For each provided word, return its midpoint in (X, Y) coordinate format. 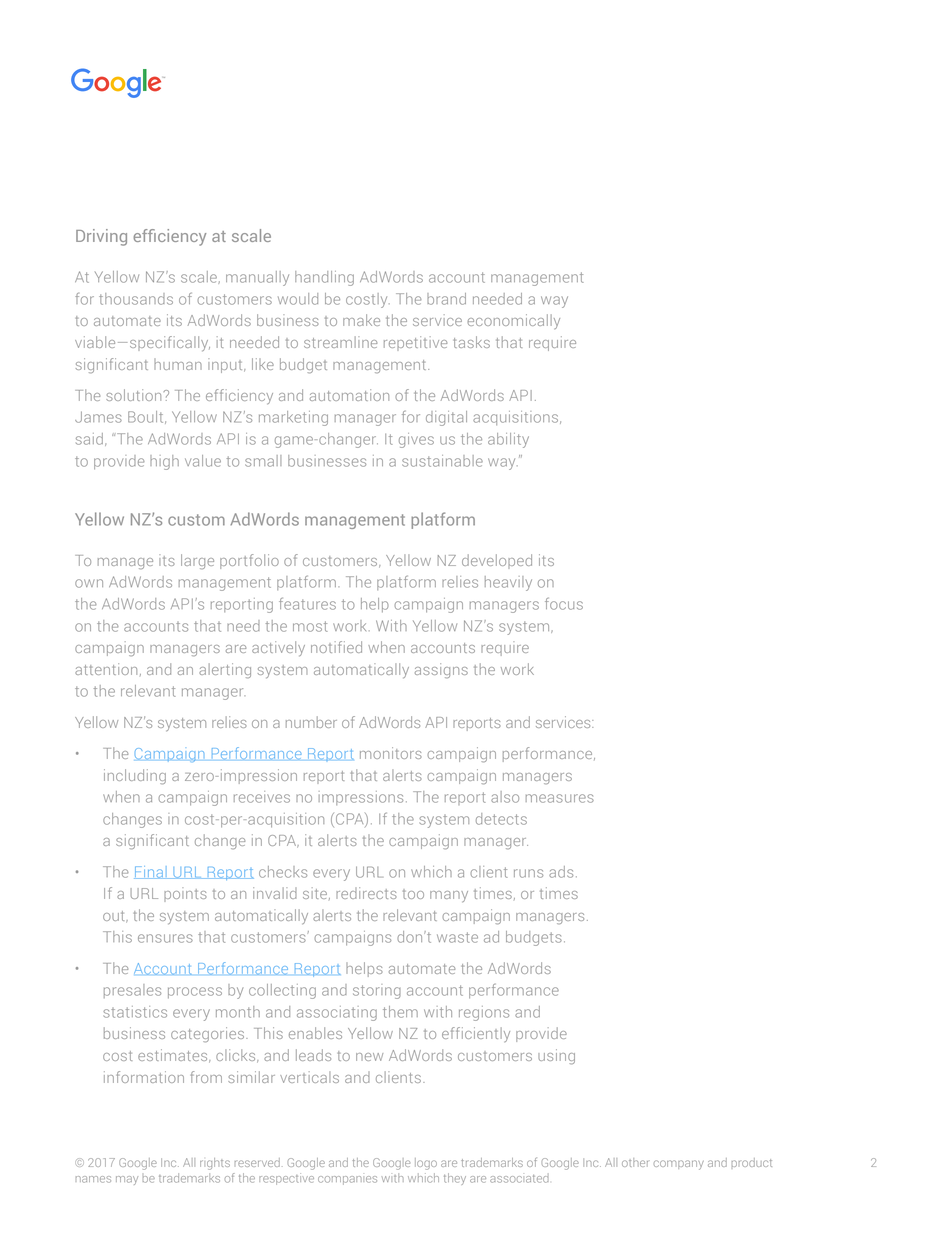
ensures (165, 938)
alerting (225, 670)
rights (215, 1164)
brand (446, 299)
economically (513, 321)
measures (560, 798)
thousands (136, 299)
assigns (441, 670)
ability (508, 440)
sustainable (442, 461)
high (164, 462)
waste (457, 937)
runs (528, 873)
